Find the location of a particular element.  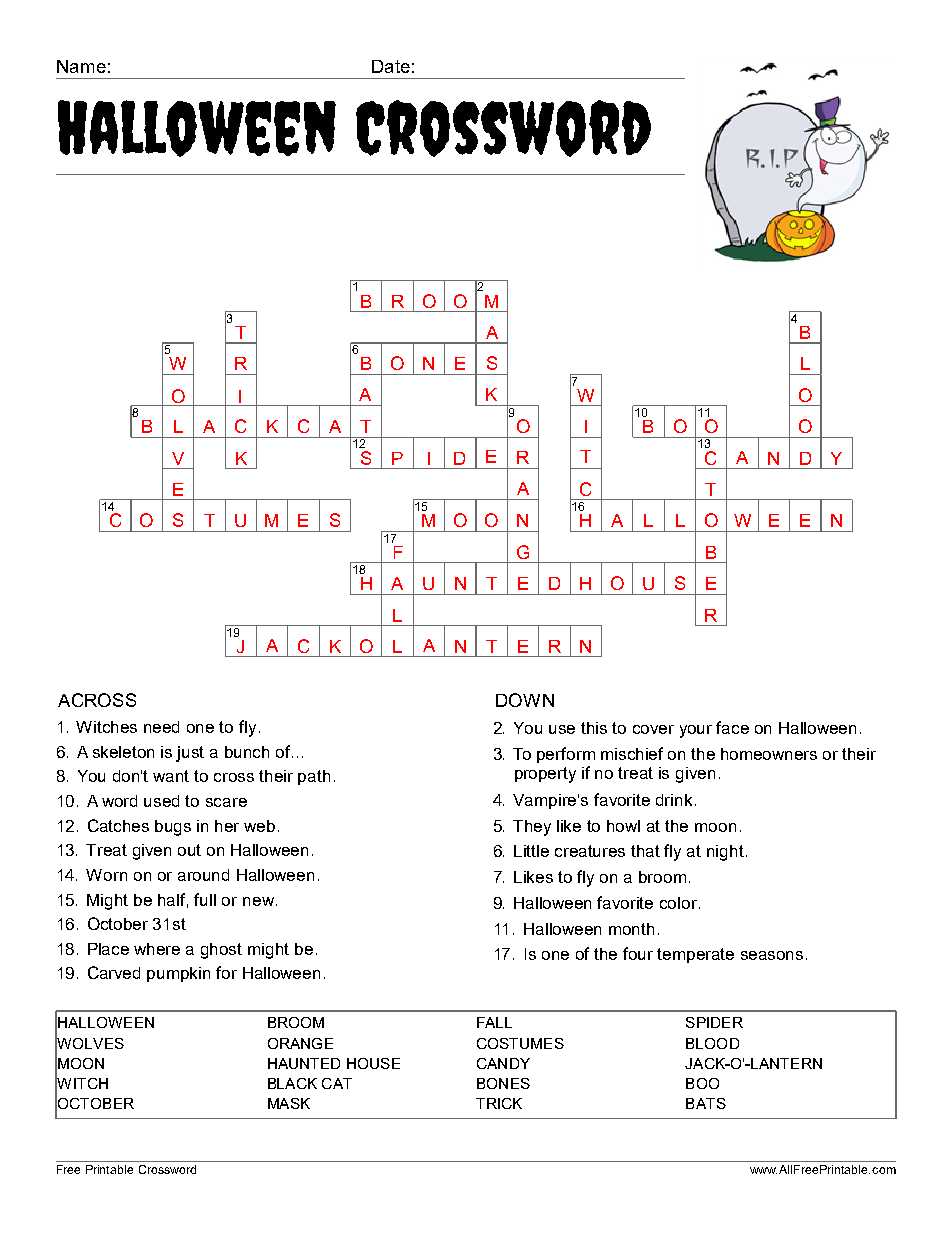

Name is located at coordinates (81, 66).
